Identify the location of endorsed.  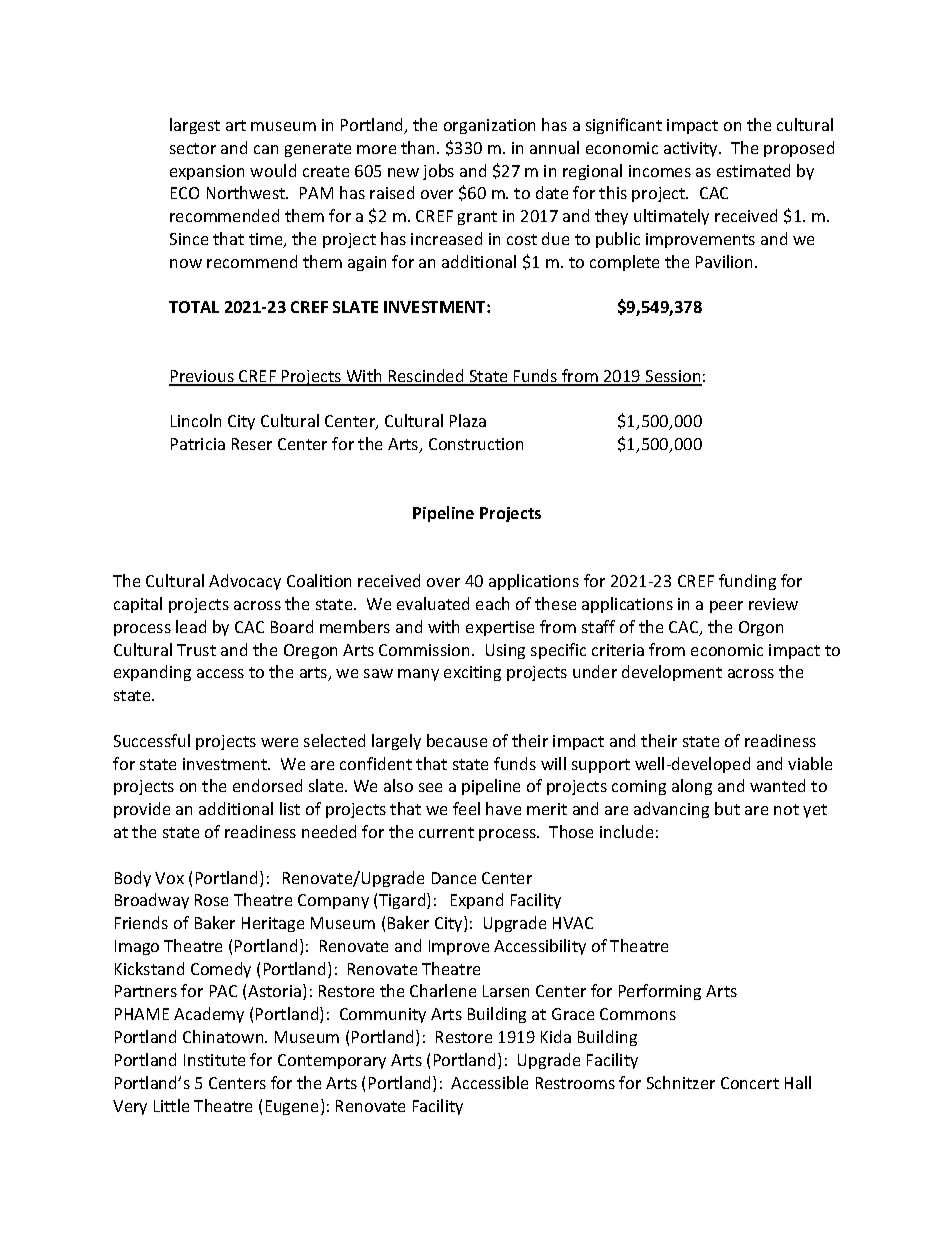
(267, 785).
